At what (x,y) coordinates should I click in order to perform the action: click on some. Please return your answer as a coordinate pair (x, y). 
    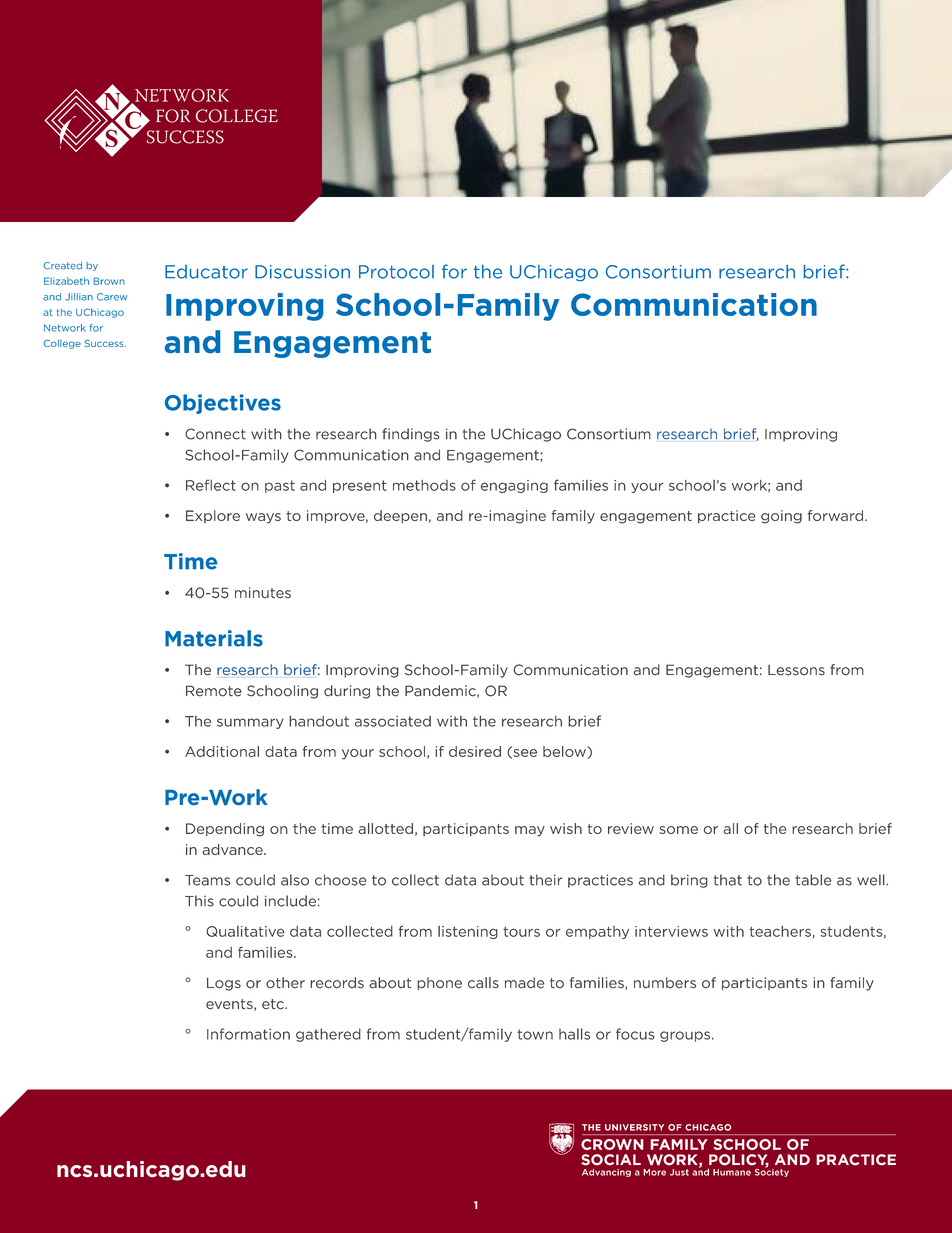
    Looking at the image, I should click on (679, 830).
